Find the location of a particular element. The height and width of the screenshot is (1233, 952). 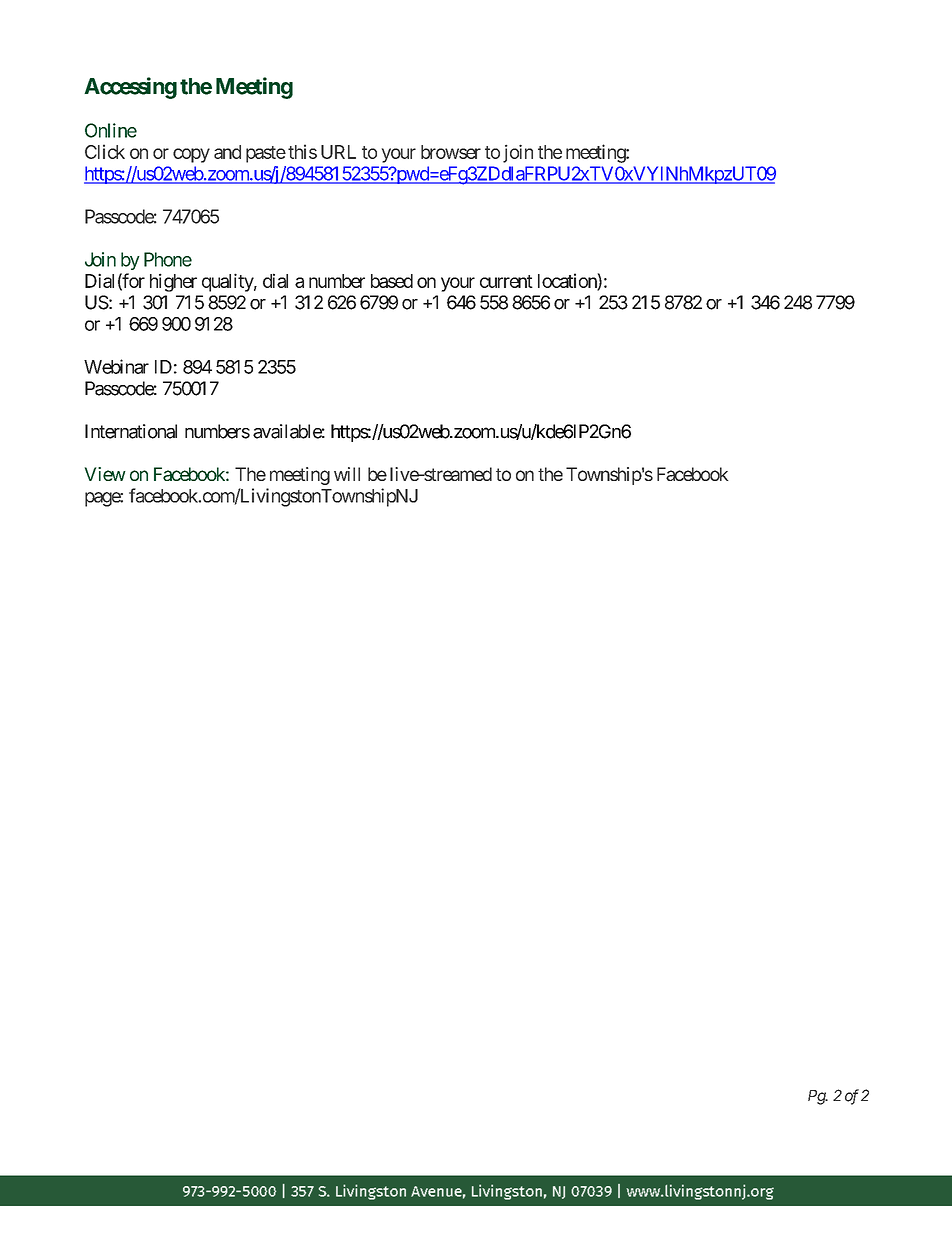

based is located at coordinates (392, 281).
